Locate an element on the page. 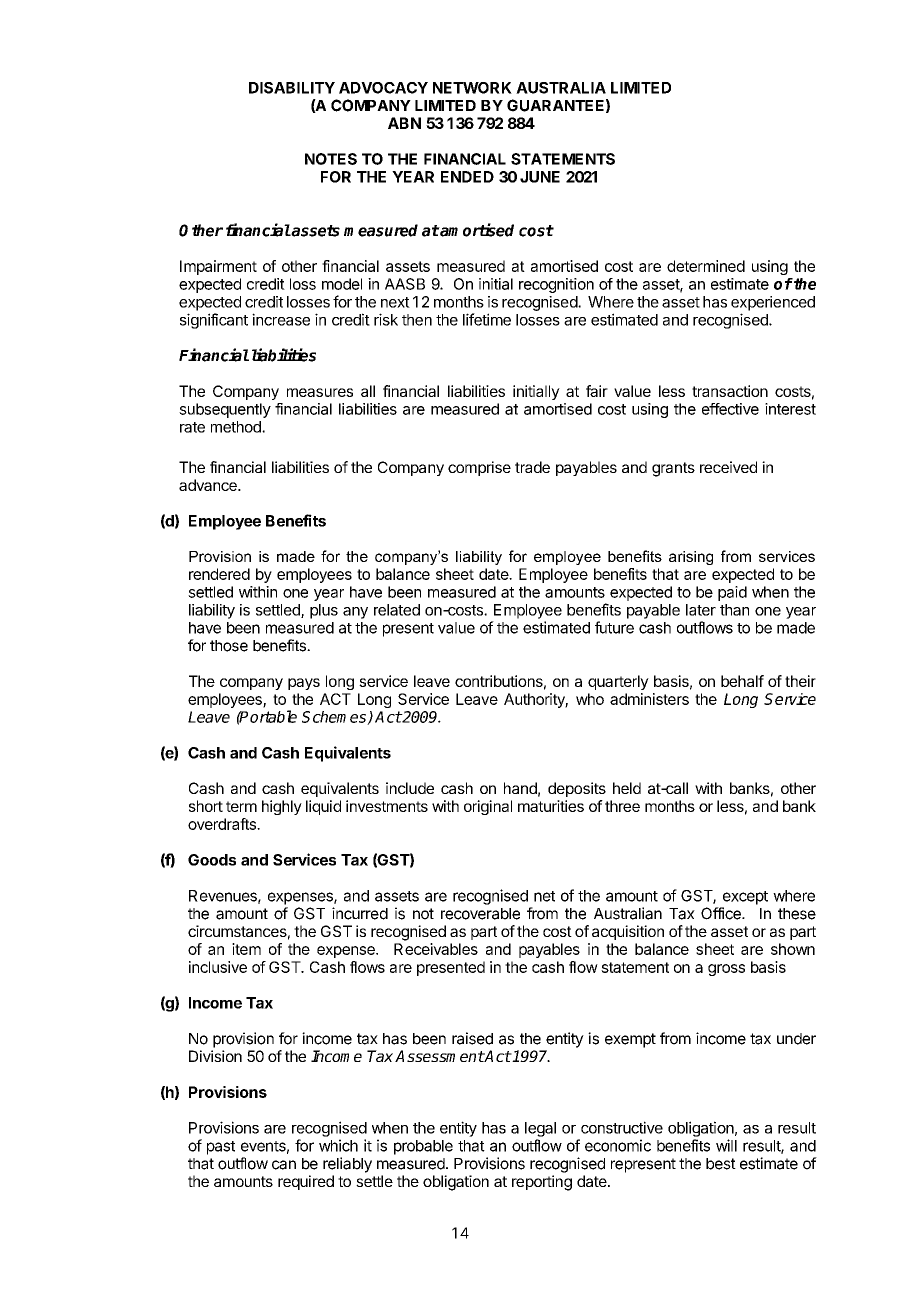 Image resolution: width=924 pixels, height=1307 pixels. original is located at coordinates (488, 807).
